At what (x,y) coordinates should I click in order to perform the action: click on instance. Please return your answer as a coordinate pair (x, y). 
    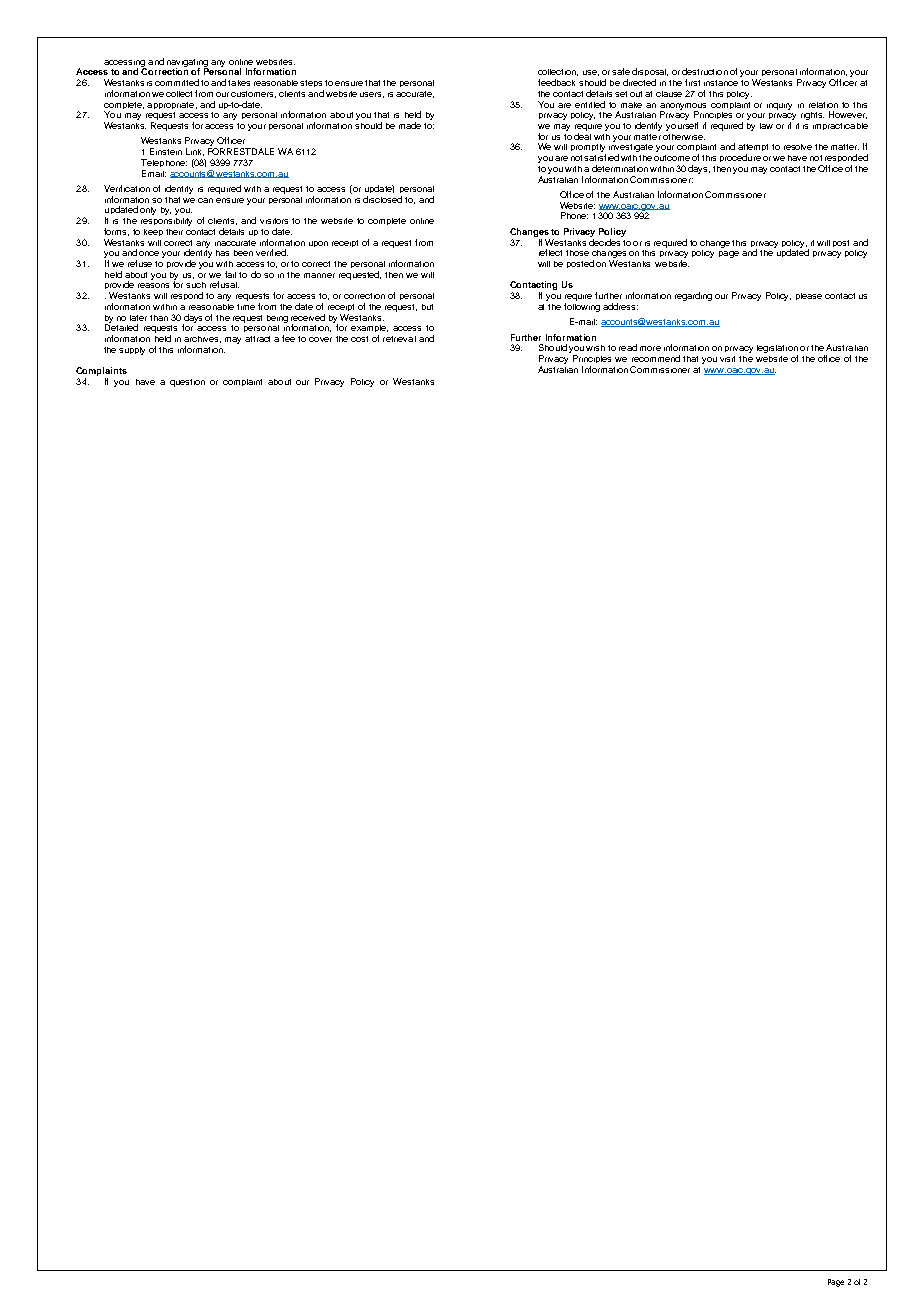
    Looking at the image, I should click on (721, 83).
